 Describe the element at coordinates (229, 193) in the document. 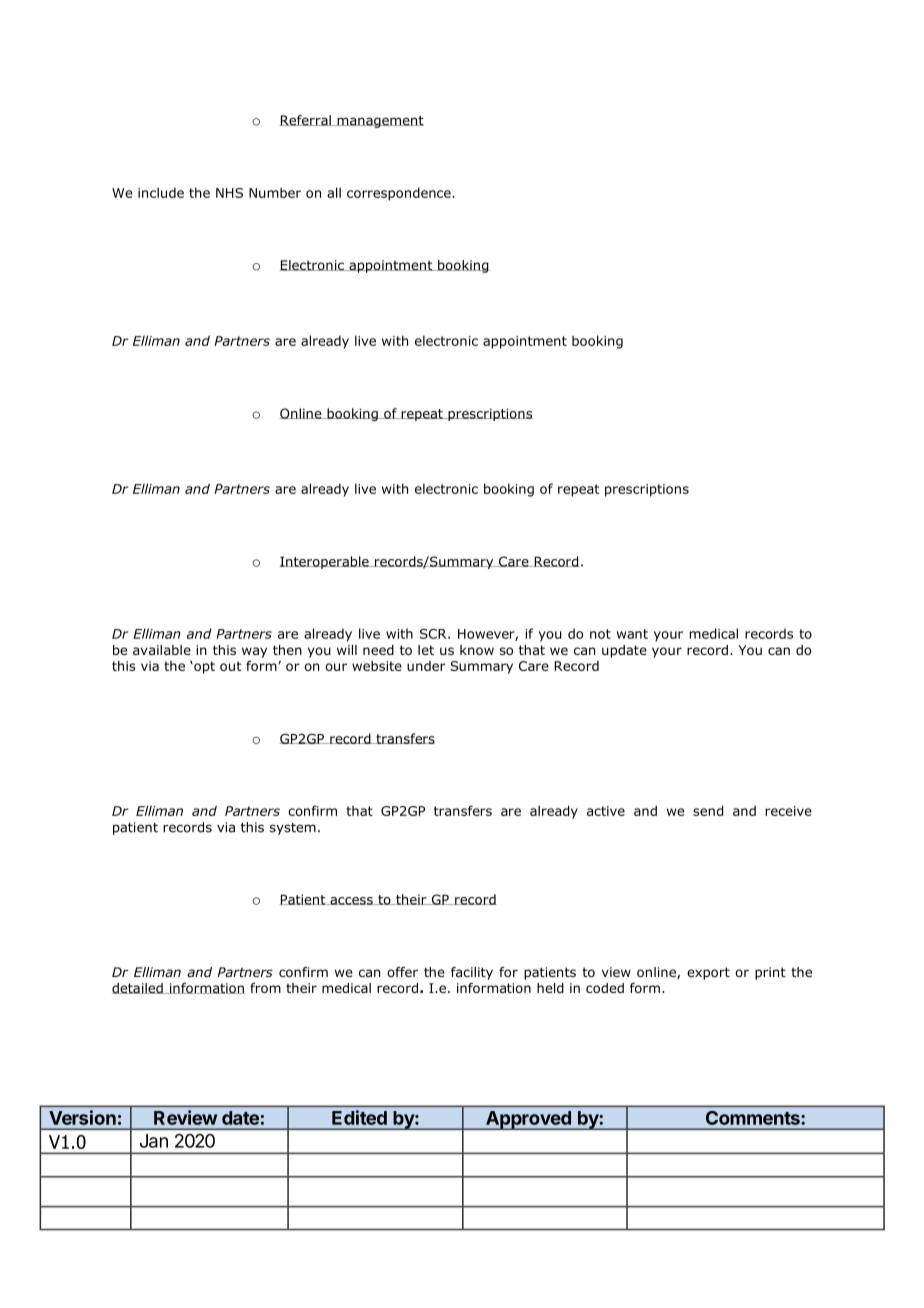

I see `NHS` at that location.
